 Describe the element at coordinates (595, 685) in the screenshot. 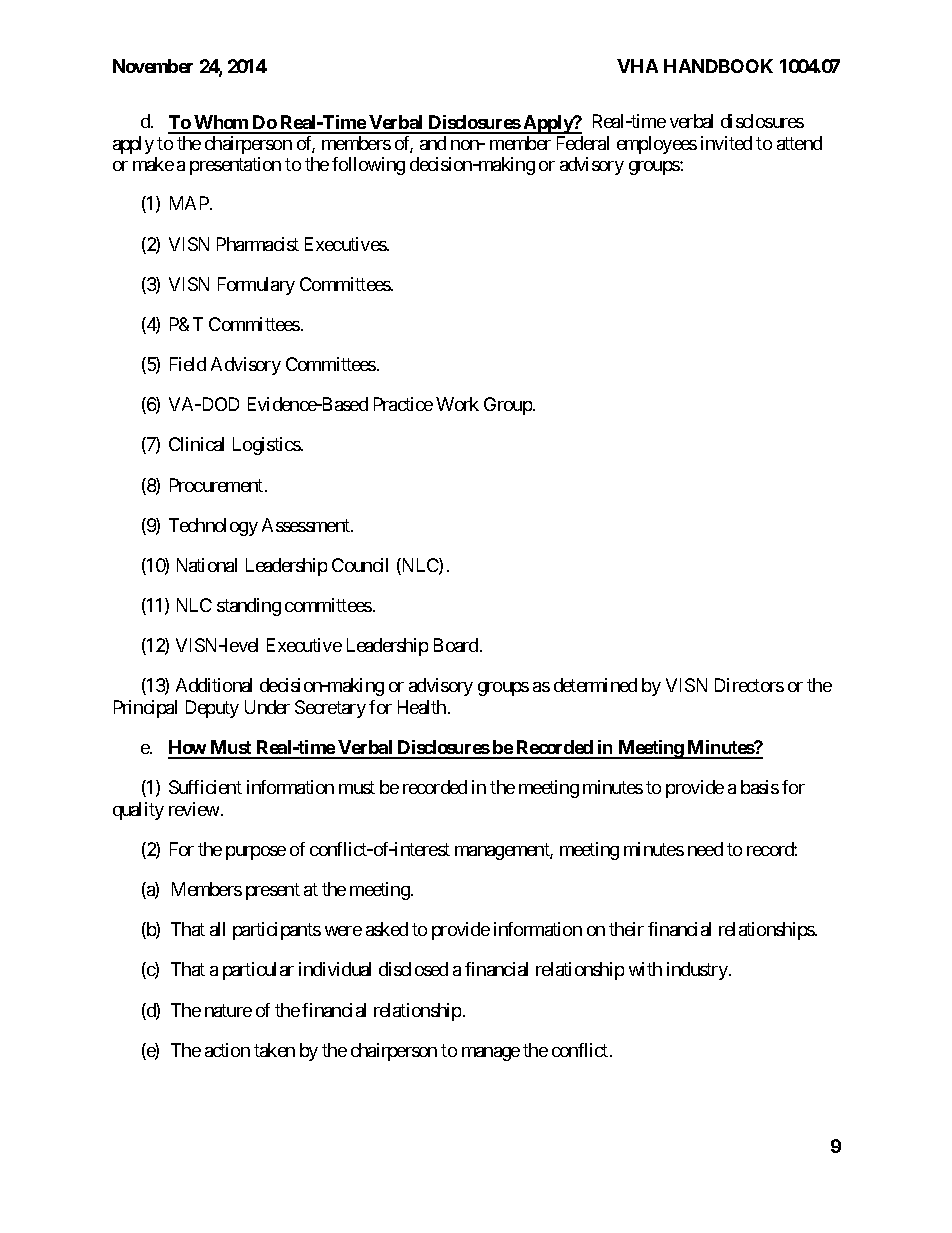

I see `determined` at that location.
